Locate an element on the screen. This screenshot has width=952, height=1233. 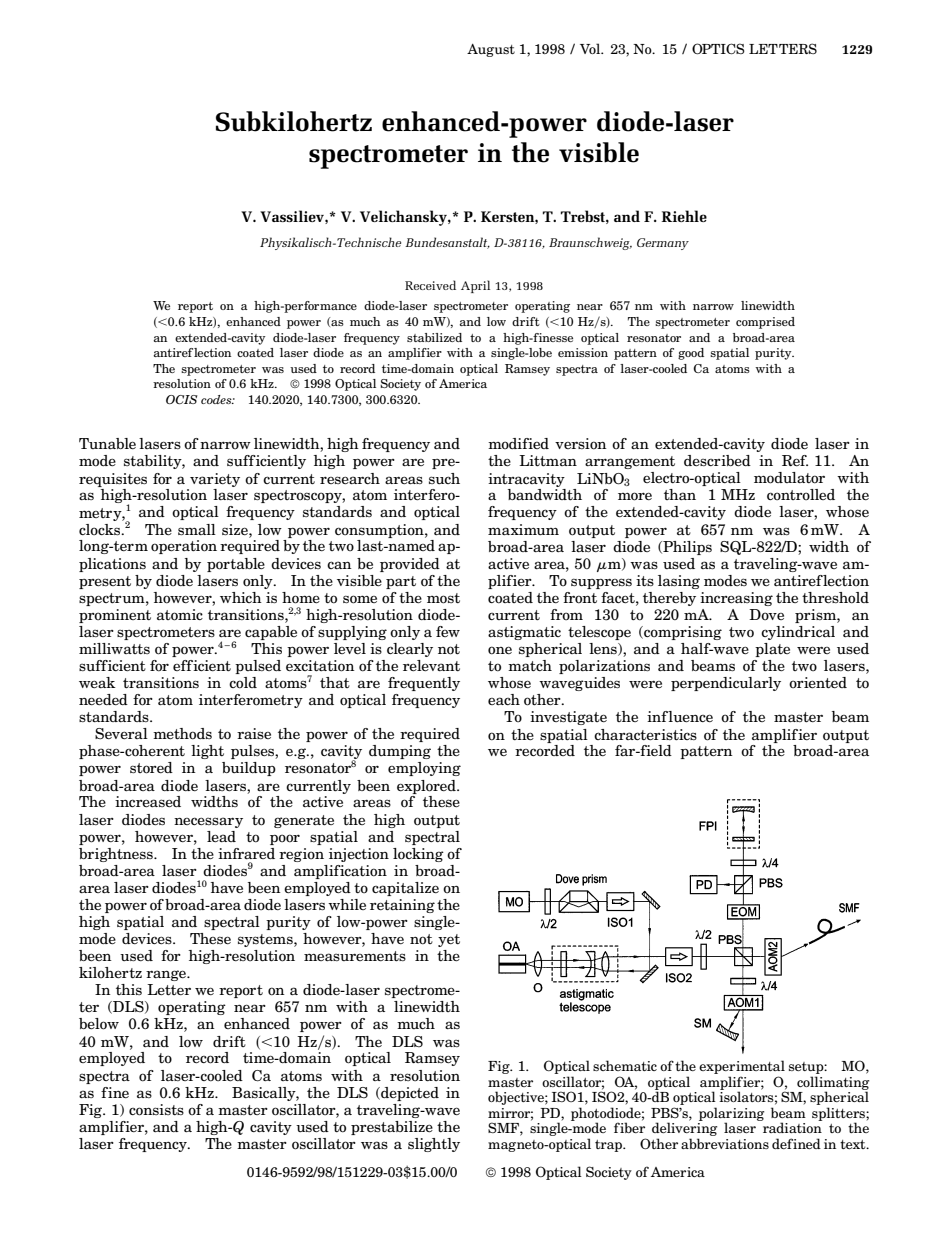
Vol is located at coordinates (591, 48).
